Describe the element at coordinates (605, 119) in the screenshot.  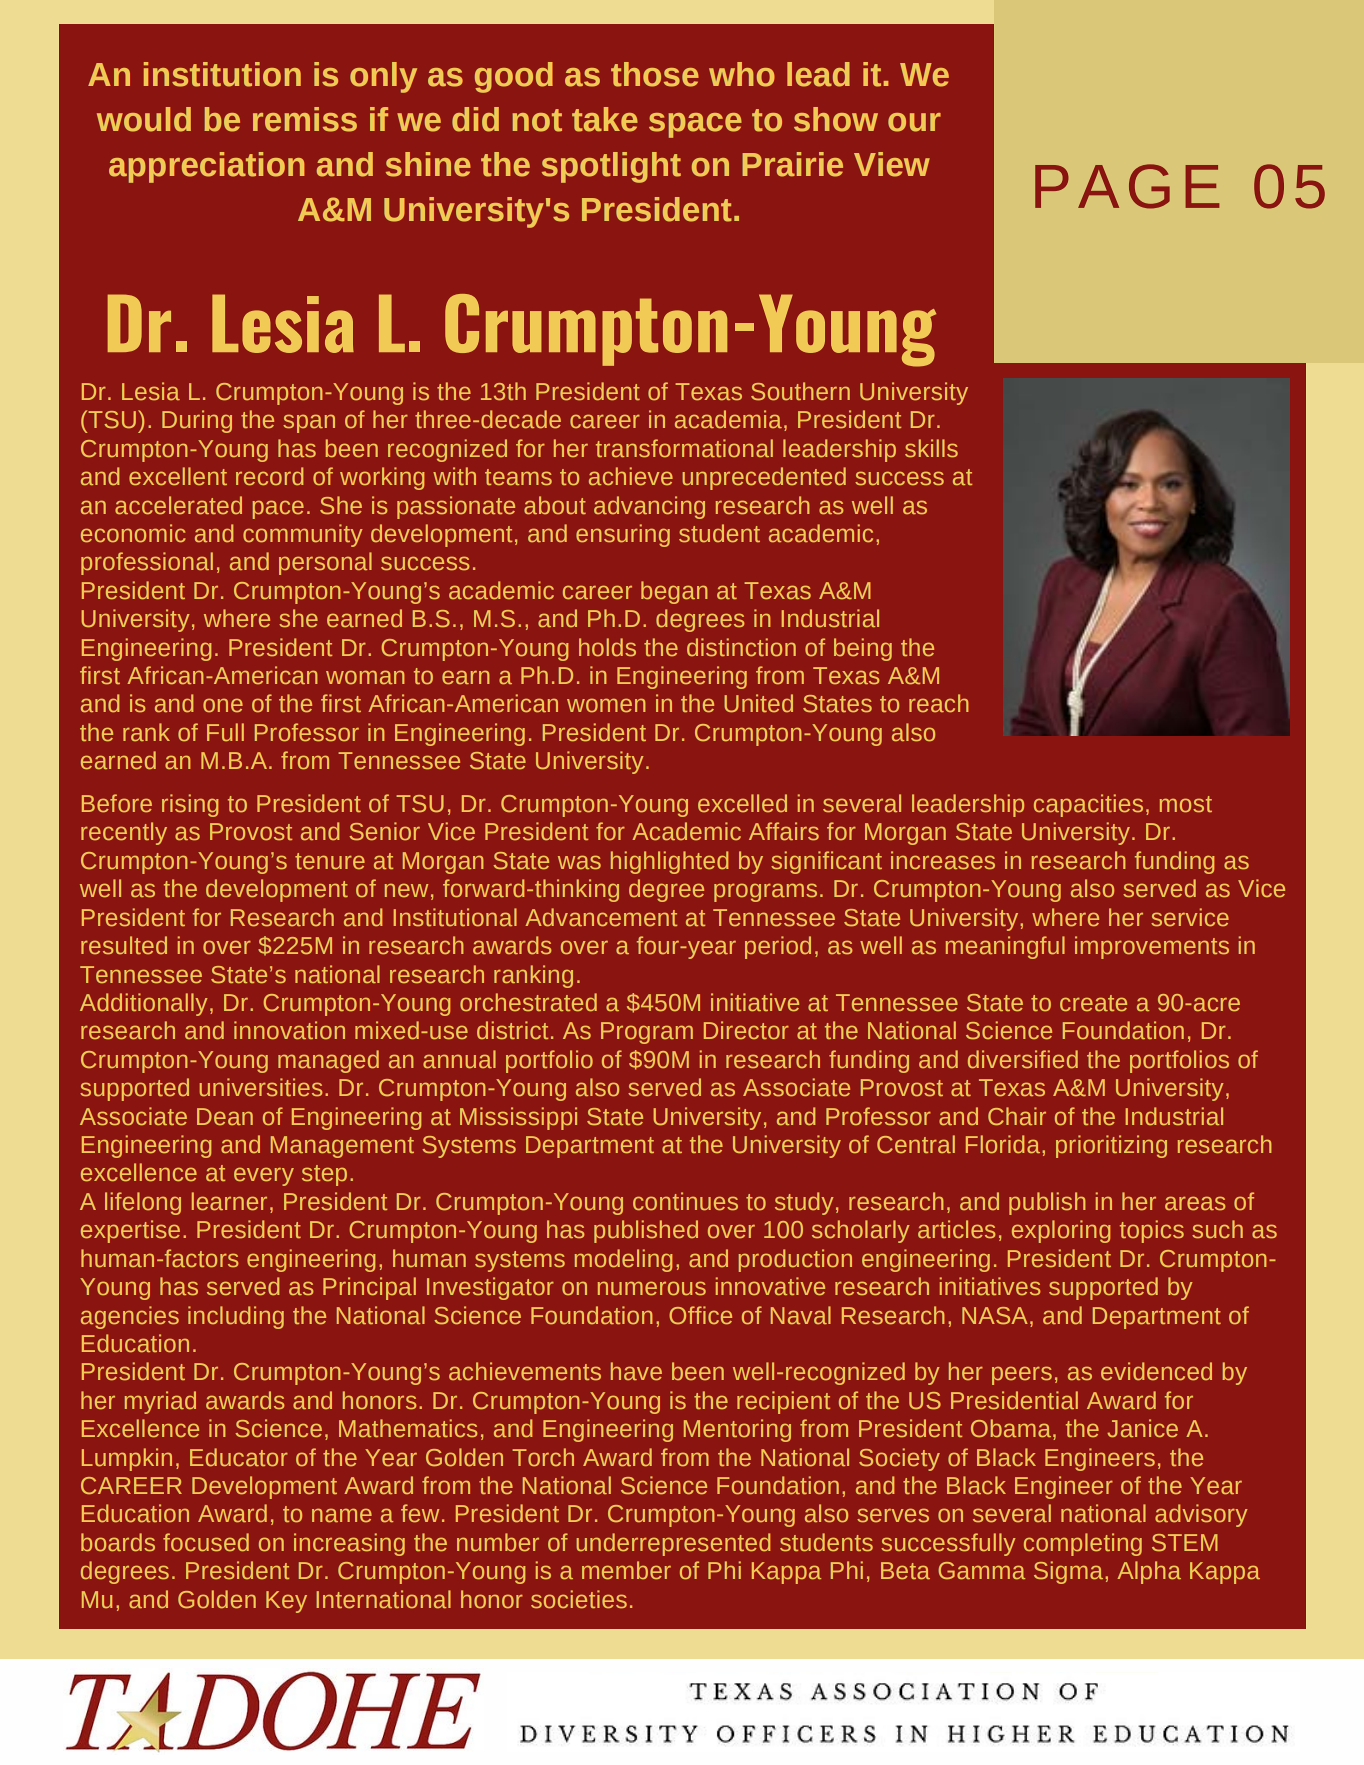
I see `take` at that location.
